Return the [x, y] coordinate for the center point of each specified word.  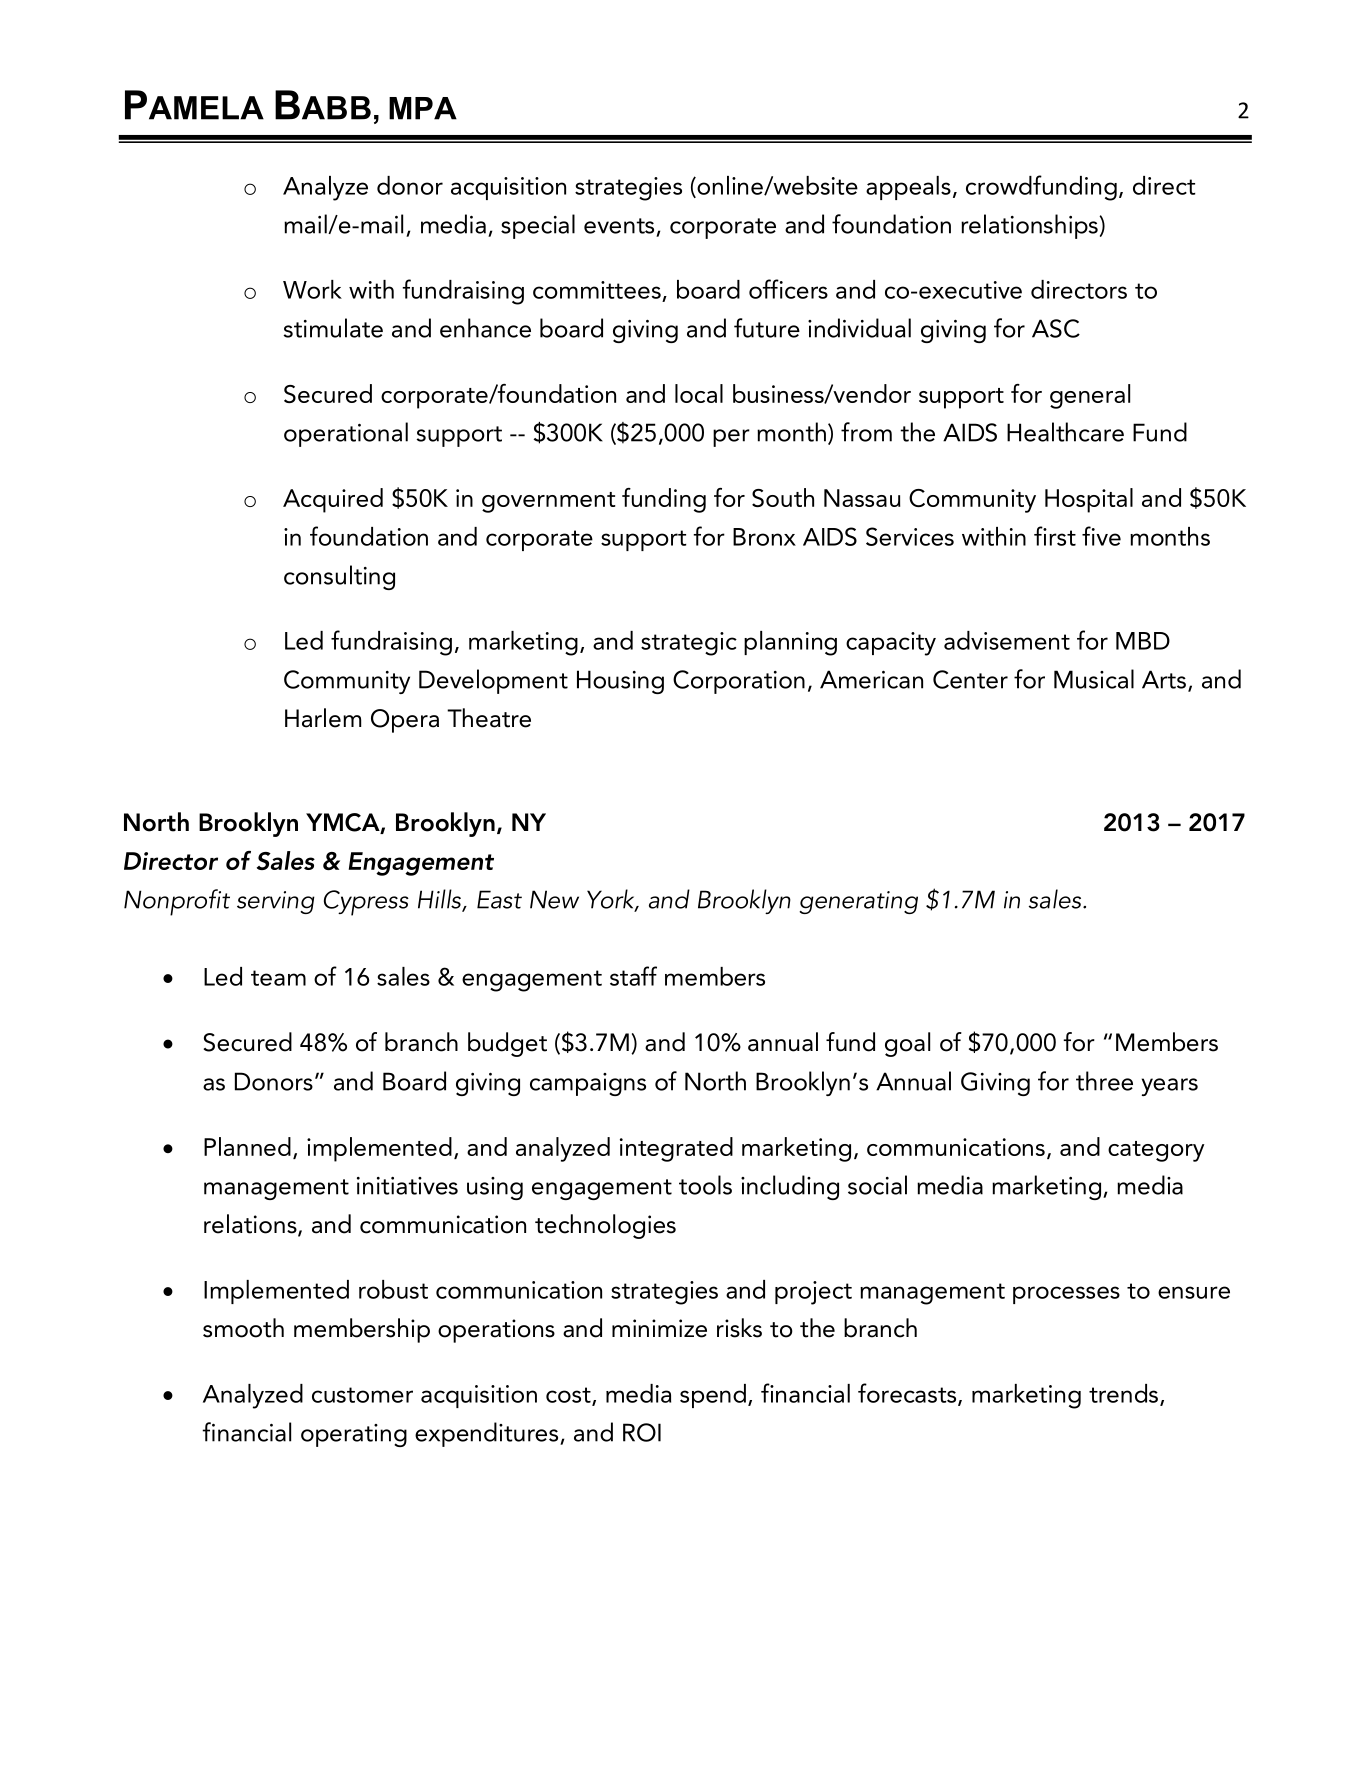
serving [276, 902]
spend [713, 1396]
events [619, 226]
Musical [1094, 679]
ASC [1056, 328]
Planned [247, 1146]
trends [1123, 1393]
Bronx [764, 537]
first [1055, 536]
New [554, 899]
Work [312, 289]
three [1104, 1081]
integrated [676, 1149]
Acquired [333, 500]
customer [362, 1395]
